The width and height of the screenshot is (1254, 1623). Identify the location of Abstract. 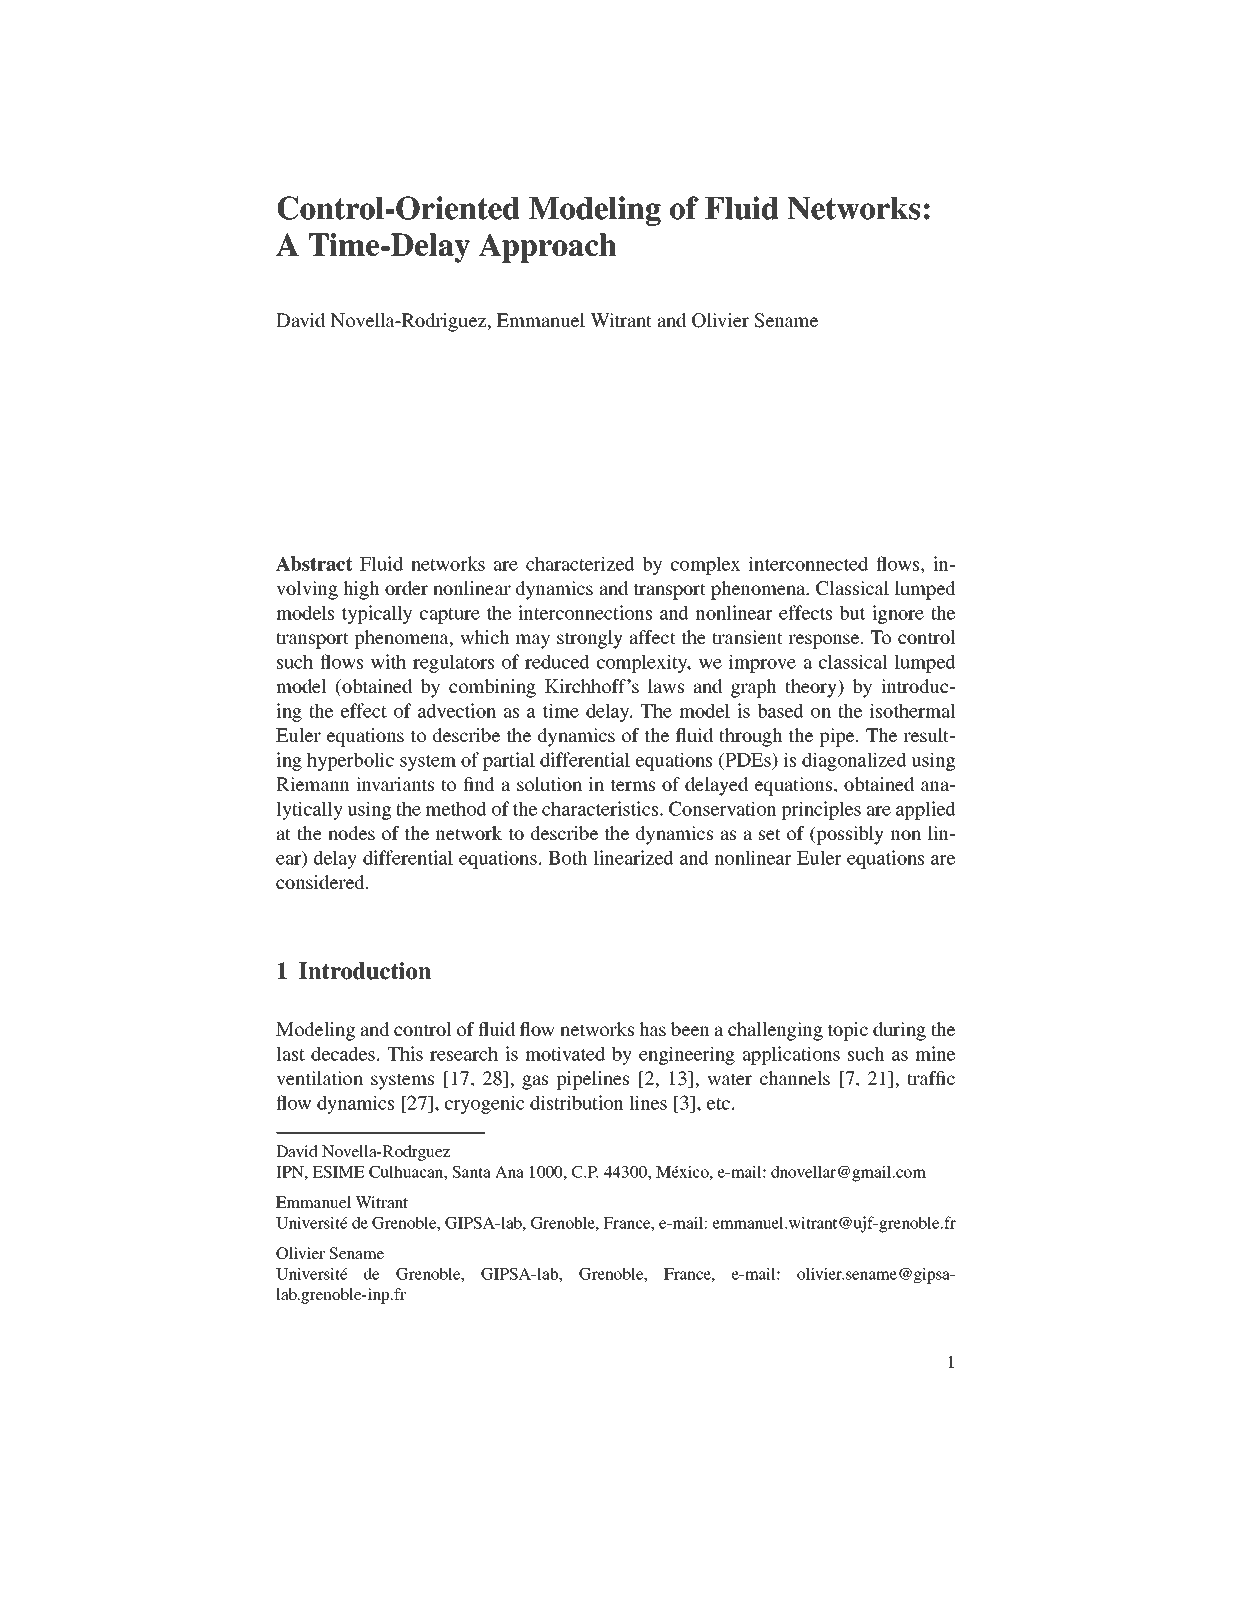
(314, 563).
